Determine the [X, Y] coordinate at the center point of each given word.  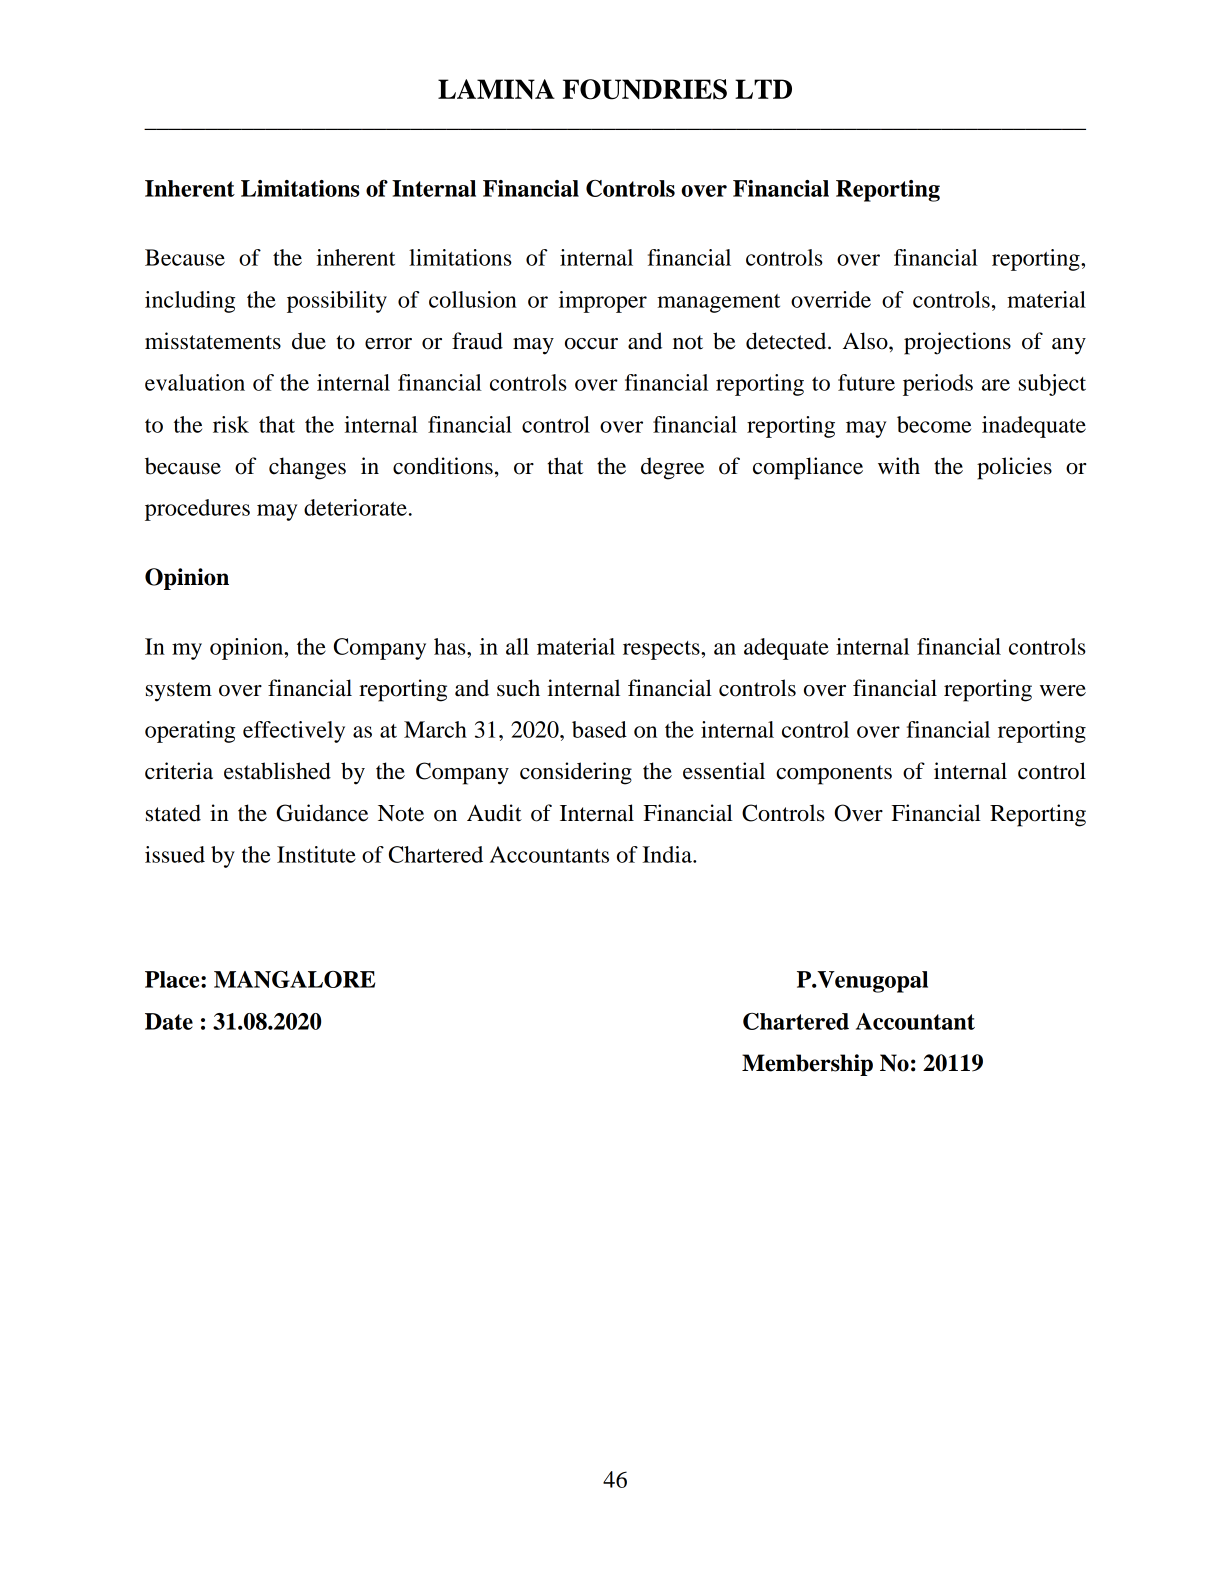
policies [1014, 468]
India [668, 854]
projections [957, 343]
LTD [763, 89]
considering [576, 773]
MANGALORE [294, 979]
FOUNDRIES [645, 89]
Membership [807, 1065]
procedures [197, 510]
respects [662, 650]
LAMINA [496, 89]
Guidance [322, 813]
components [834, 775]
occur [591, 344]
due [309, 341]
